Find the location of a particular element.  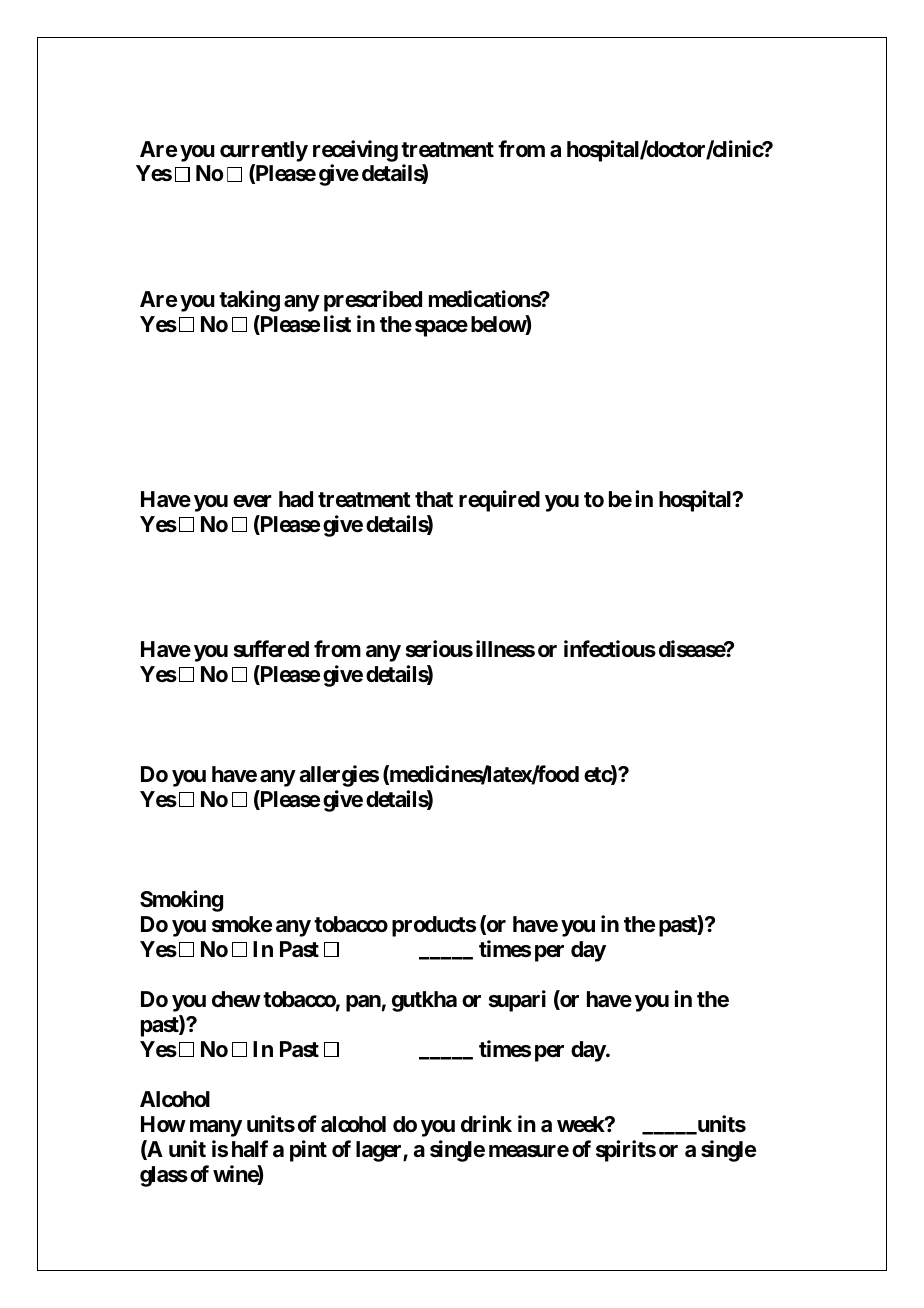

prescribed is located at coordinates (373, 301).
